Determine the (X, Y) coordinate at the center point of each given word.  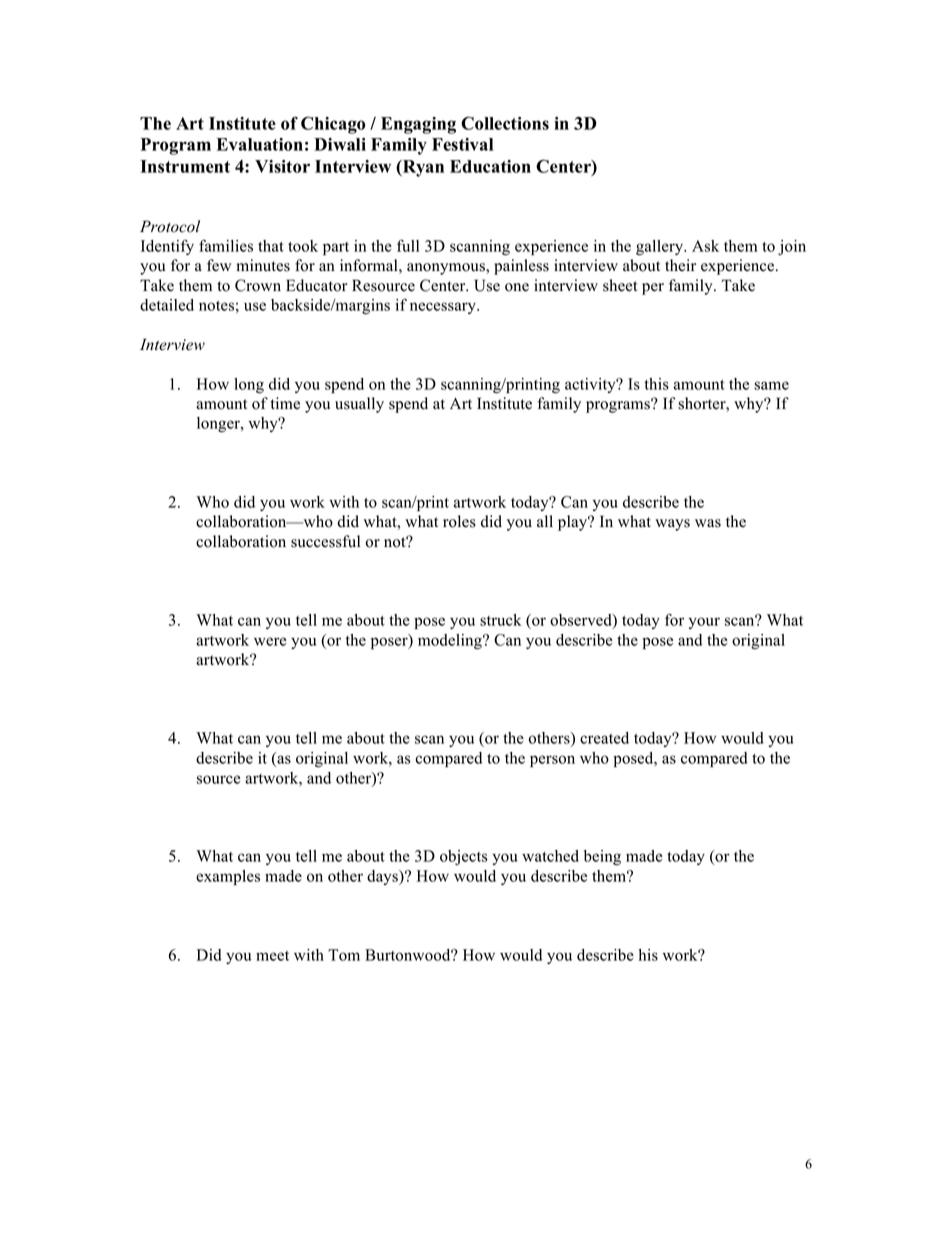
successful (325, 541)
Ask (705, 246)
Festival (462, 144)
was (708, 523)
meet (272, 956)
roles (459, 521)
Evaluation (260, 144)
